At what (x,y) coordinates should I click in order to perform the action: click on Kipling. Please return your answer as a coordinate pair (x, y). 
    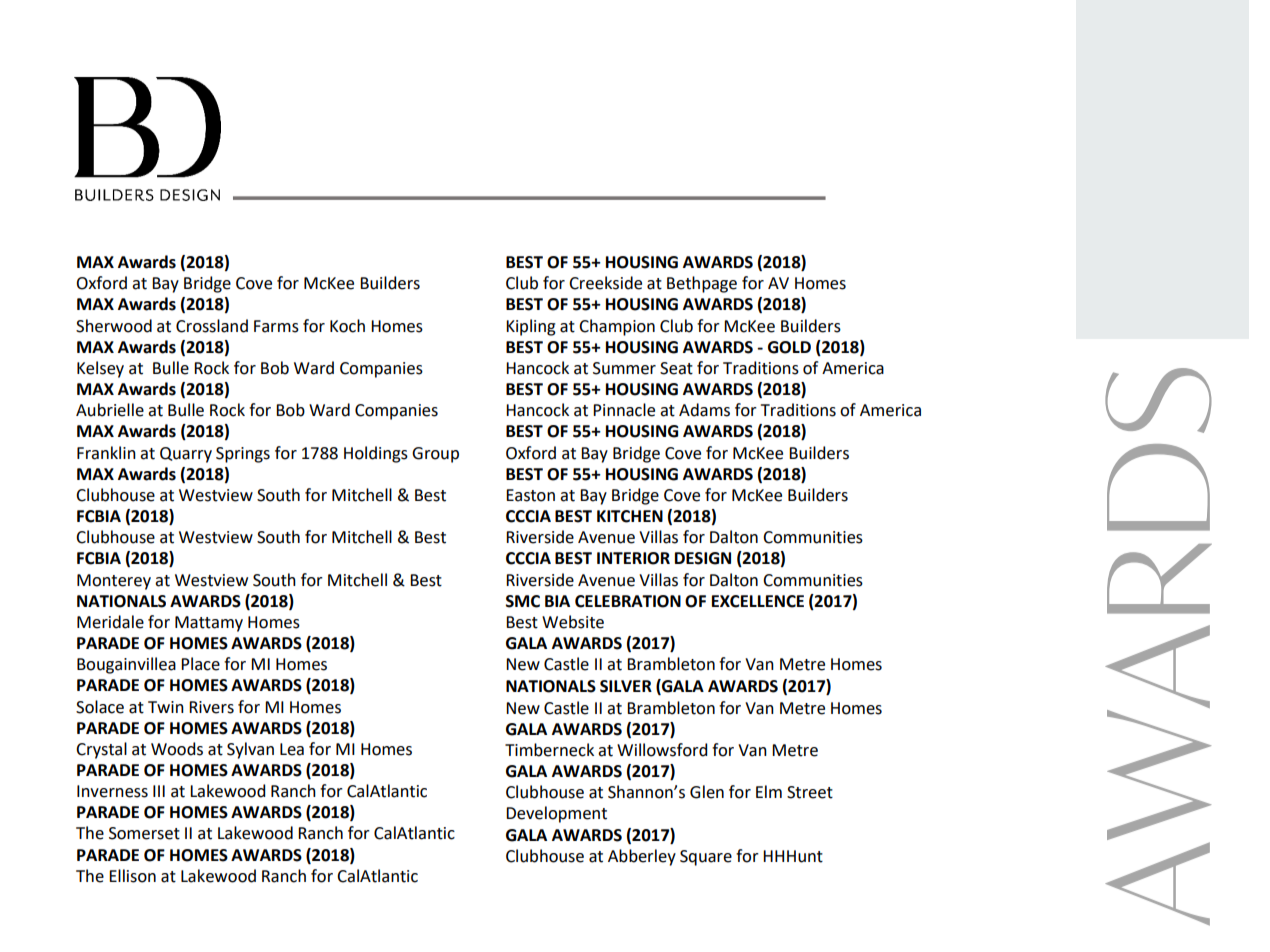
    Looking at the image, I should click on (531, 327).
